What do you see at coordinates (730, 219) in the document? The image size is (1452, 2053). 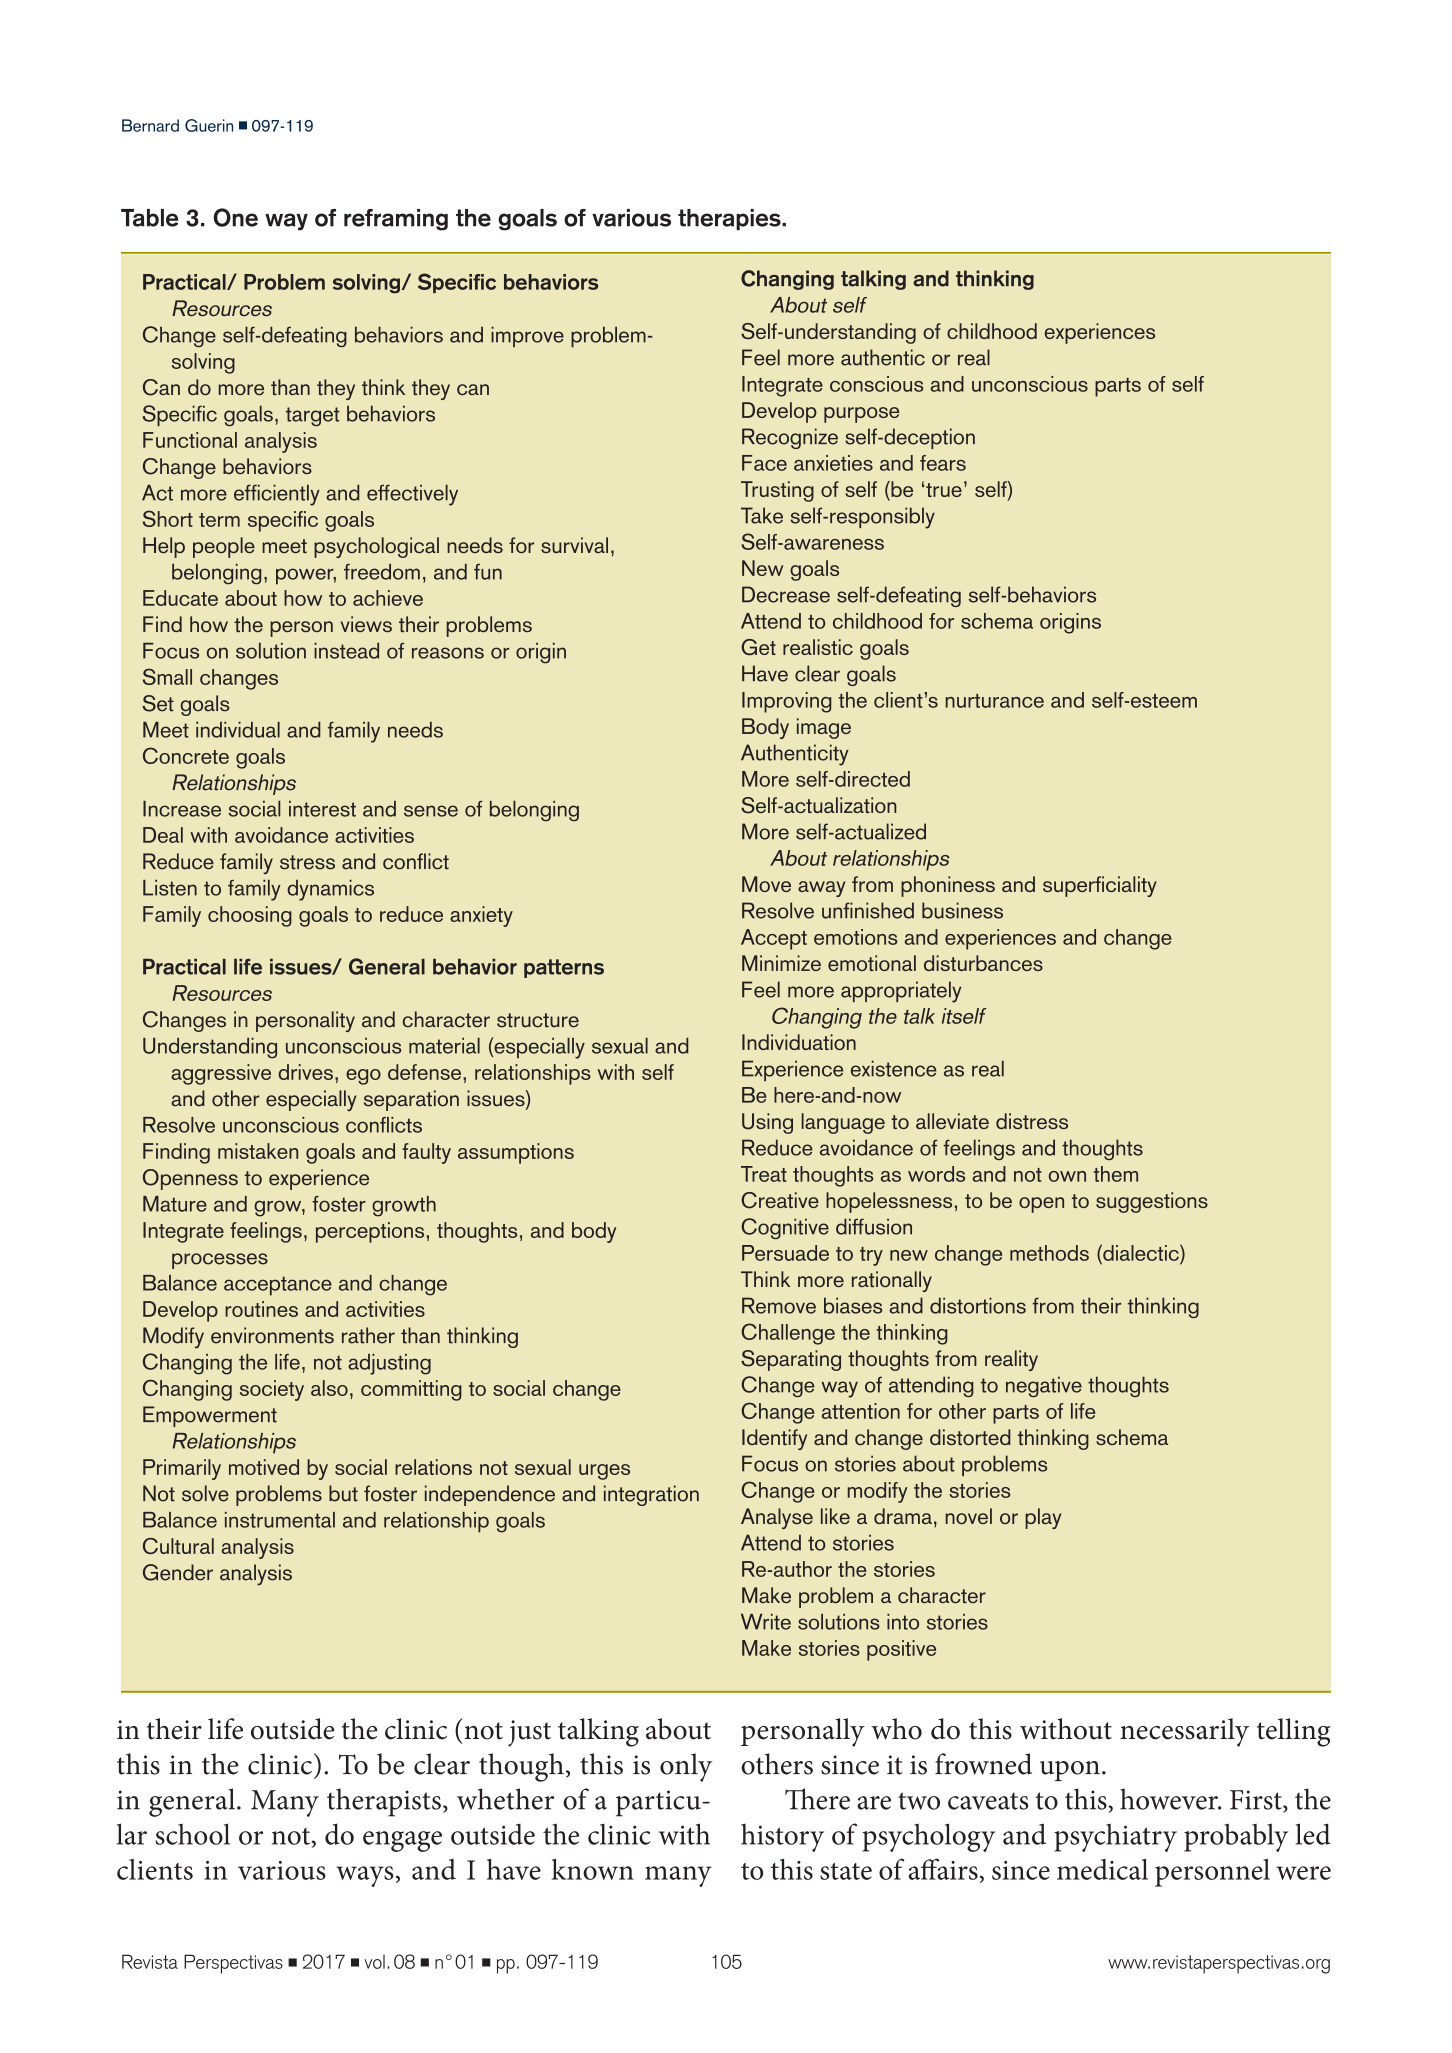 I see `therapies` at bounding box center [730, 219].
